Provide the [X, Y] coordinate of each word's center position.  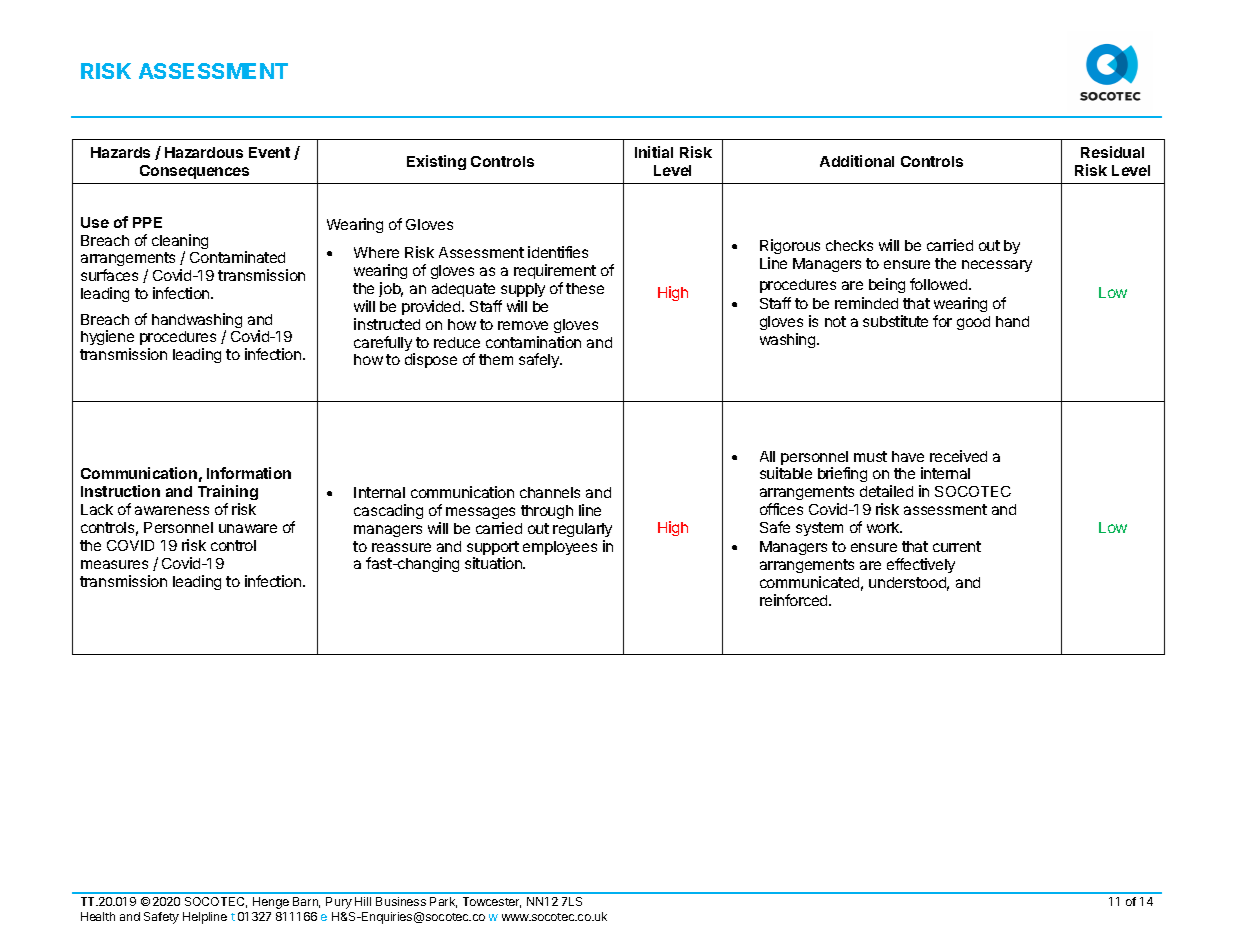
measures [114, 564]
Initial [654, 152]
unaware [248, 528]
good [973, 323]
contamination [533, 342]
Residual [1112, 152]
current [957, 546]
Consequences [194, 172]
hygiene [107, 339]
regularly [582, 530]
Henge [271, 903]
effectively [921, 565]
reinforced [795, 600]
